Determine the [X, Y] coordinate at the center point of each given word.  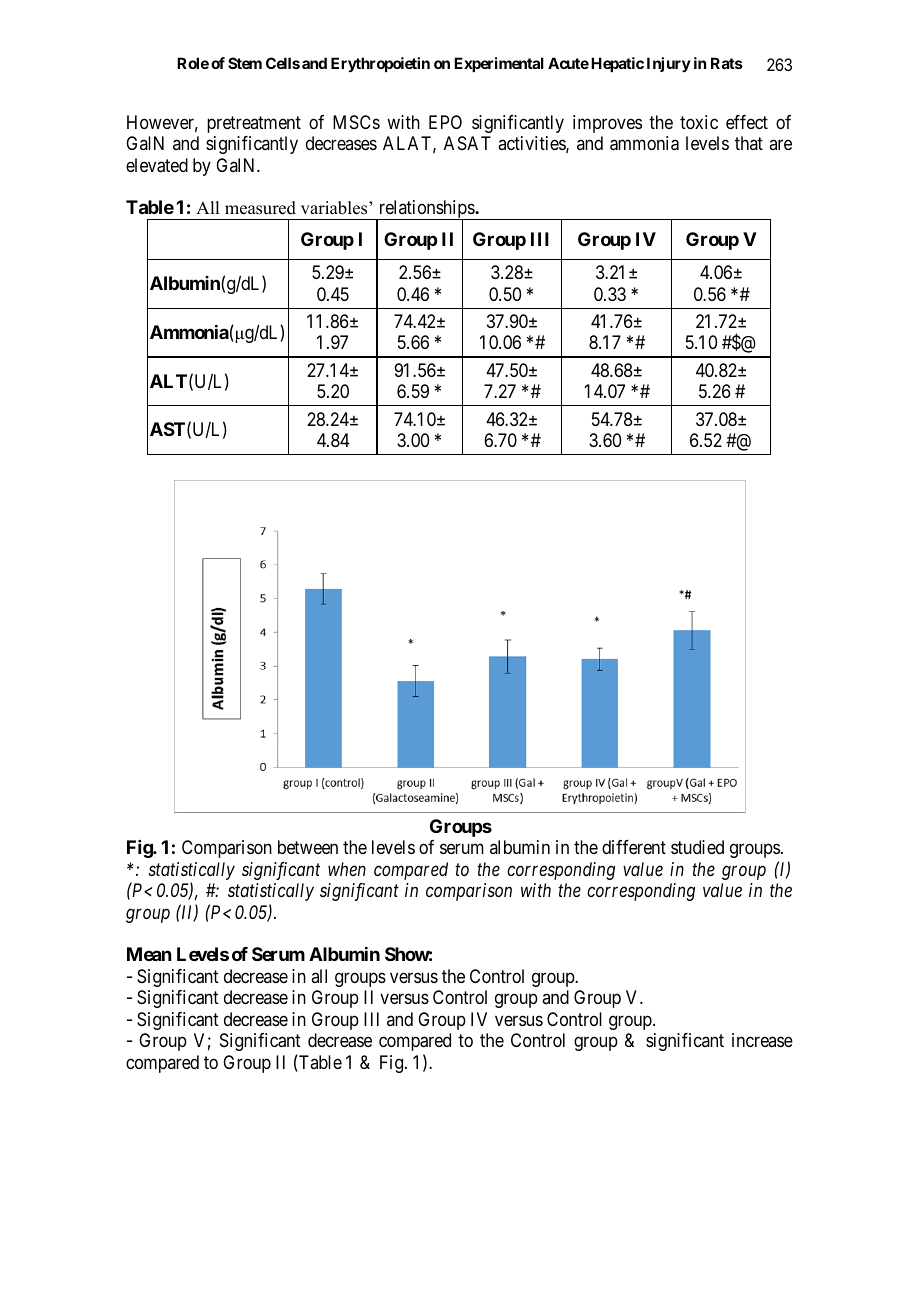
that [749, 143]
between [308, 847]
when [347, 869]
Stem [245, 63]
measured [260, 208]
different [634, 847]
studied [697, 847]
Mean [149, 954]
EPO [445, 122]
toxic [699, 122]
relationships [426, 210]
